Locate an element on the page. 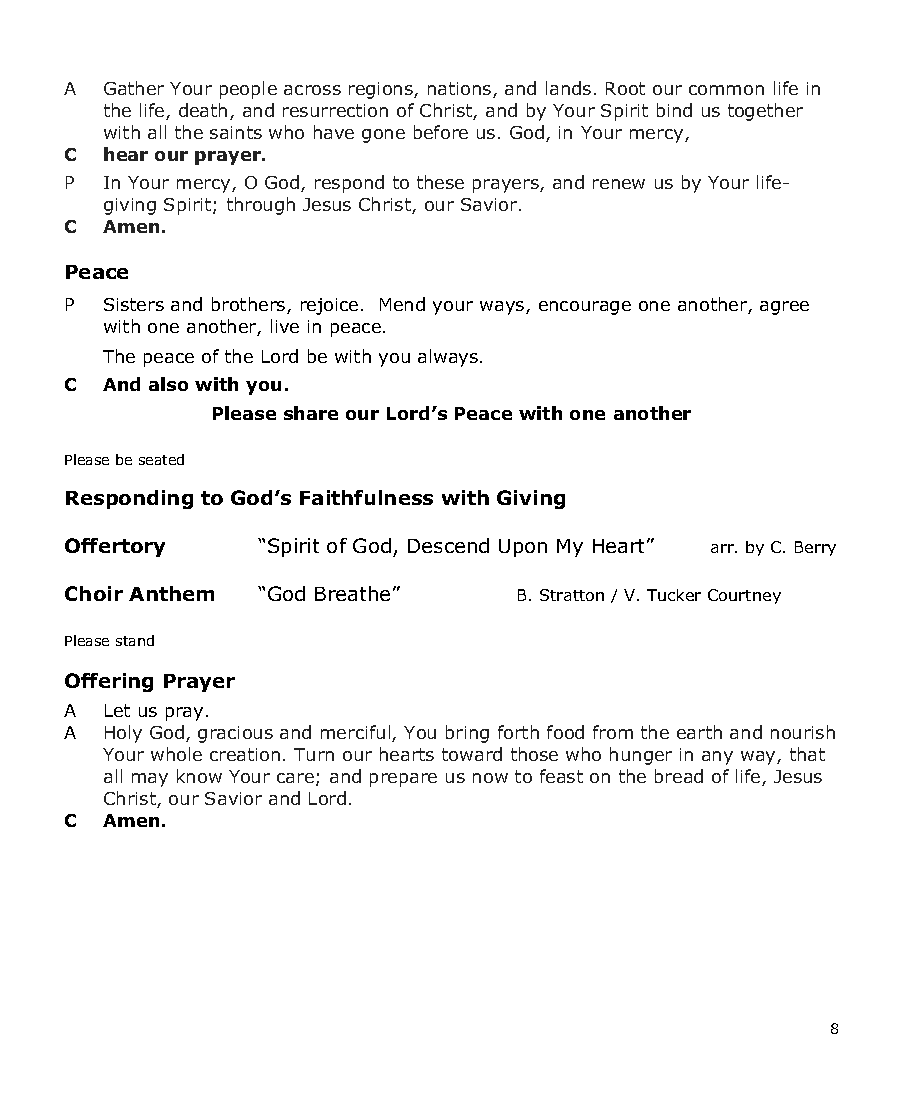 This page has width=904, height=1098. nations is located at coordinates (461, 90).
